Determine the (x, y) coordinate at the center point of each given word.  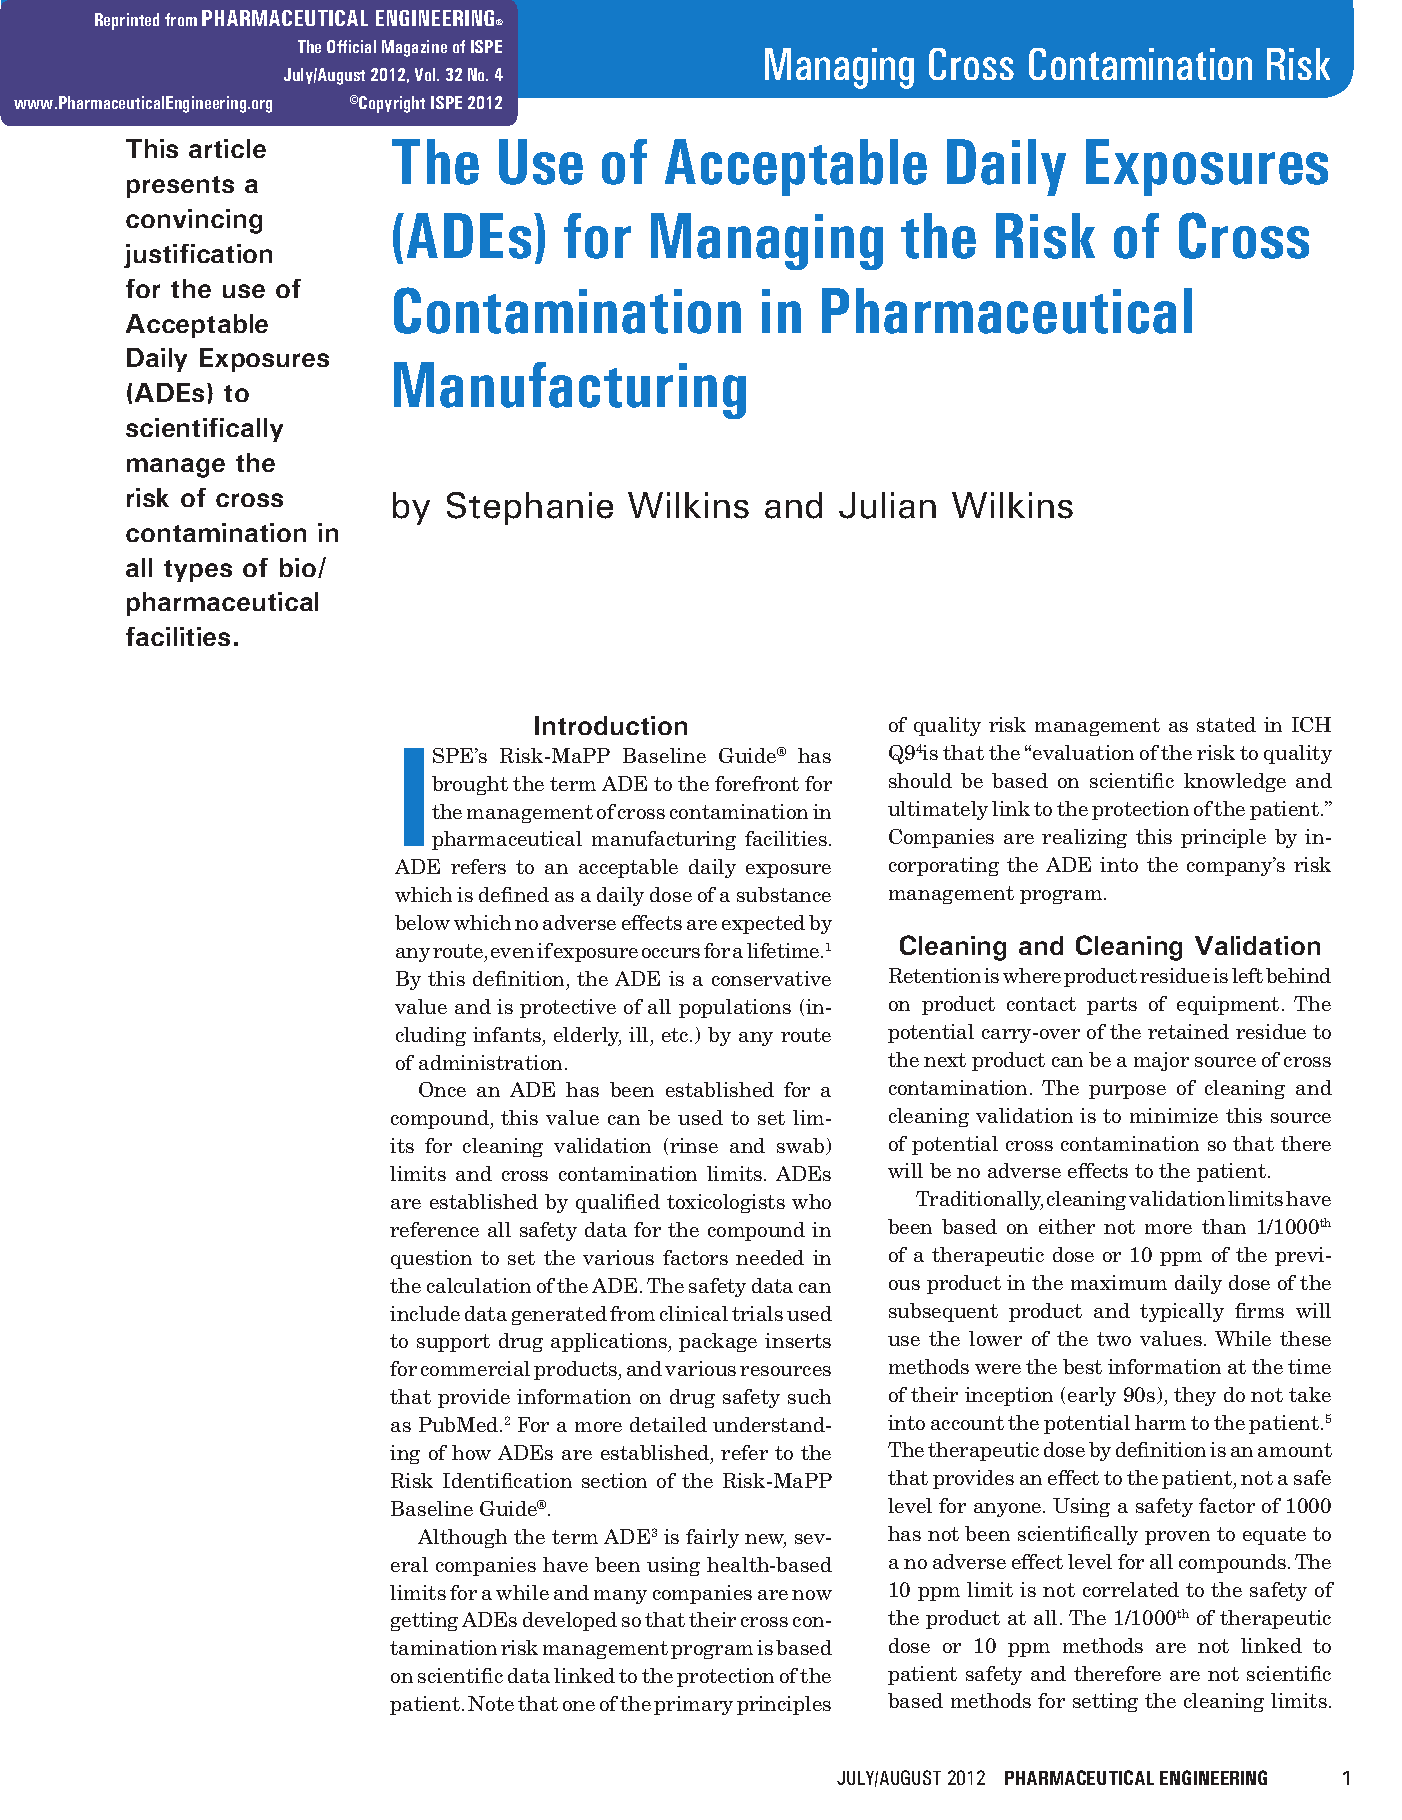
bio (298, 567)
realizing (1084, 838)
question (431, 1259)
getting (424, 1621)
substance (784, 894)
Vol (426, 74)
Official (351, 46)
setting (1105, 1702)
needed (770, 1257)
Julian (887, 505)
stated (1226, 724)
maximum (1119, 1282)
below (422, 922)
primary (693, 1705)
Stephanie (530, 508)
